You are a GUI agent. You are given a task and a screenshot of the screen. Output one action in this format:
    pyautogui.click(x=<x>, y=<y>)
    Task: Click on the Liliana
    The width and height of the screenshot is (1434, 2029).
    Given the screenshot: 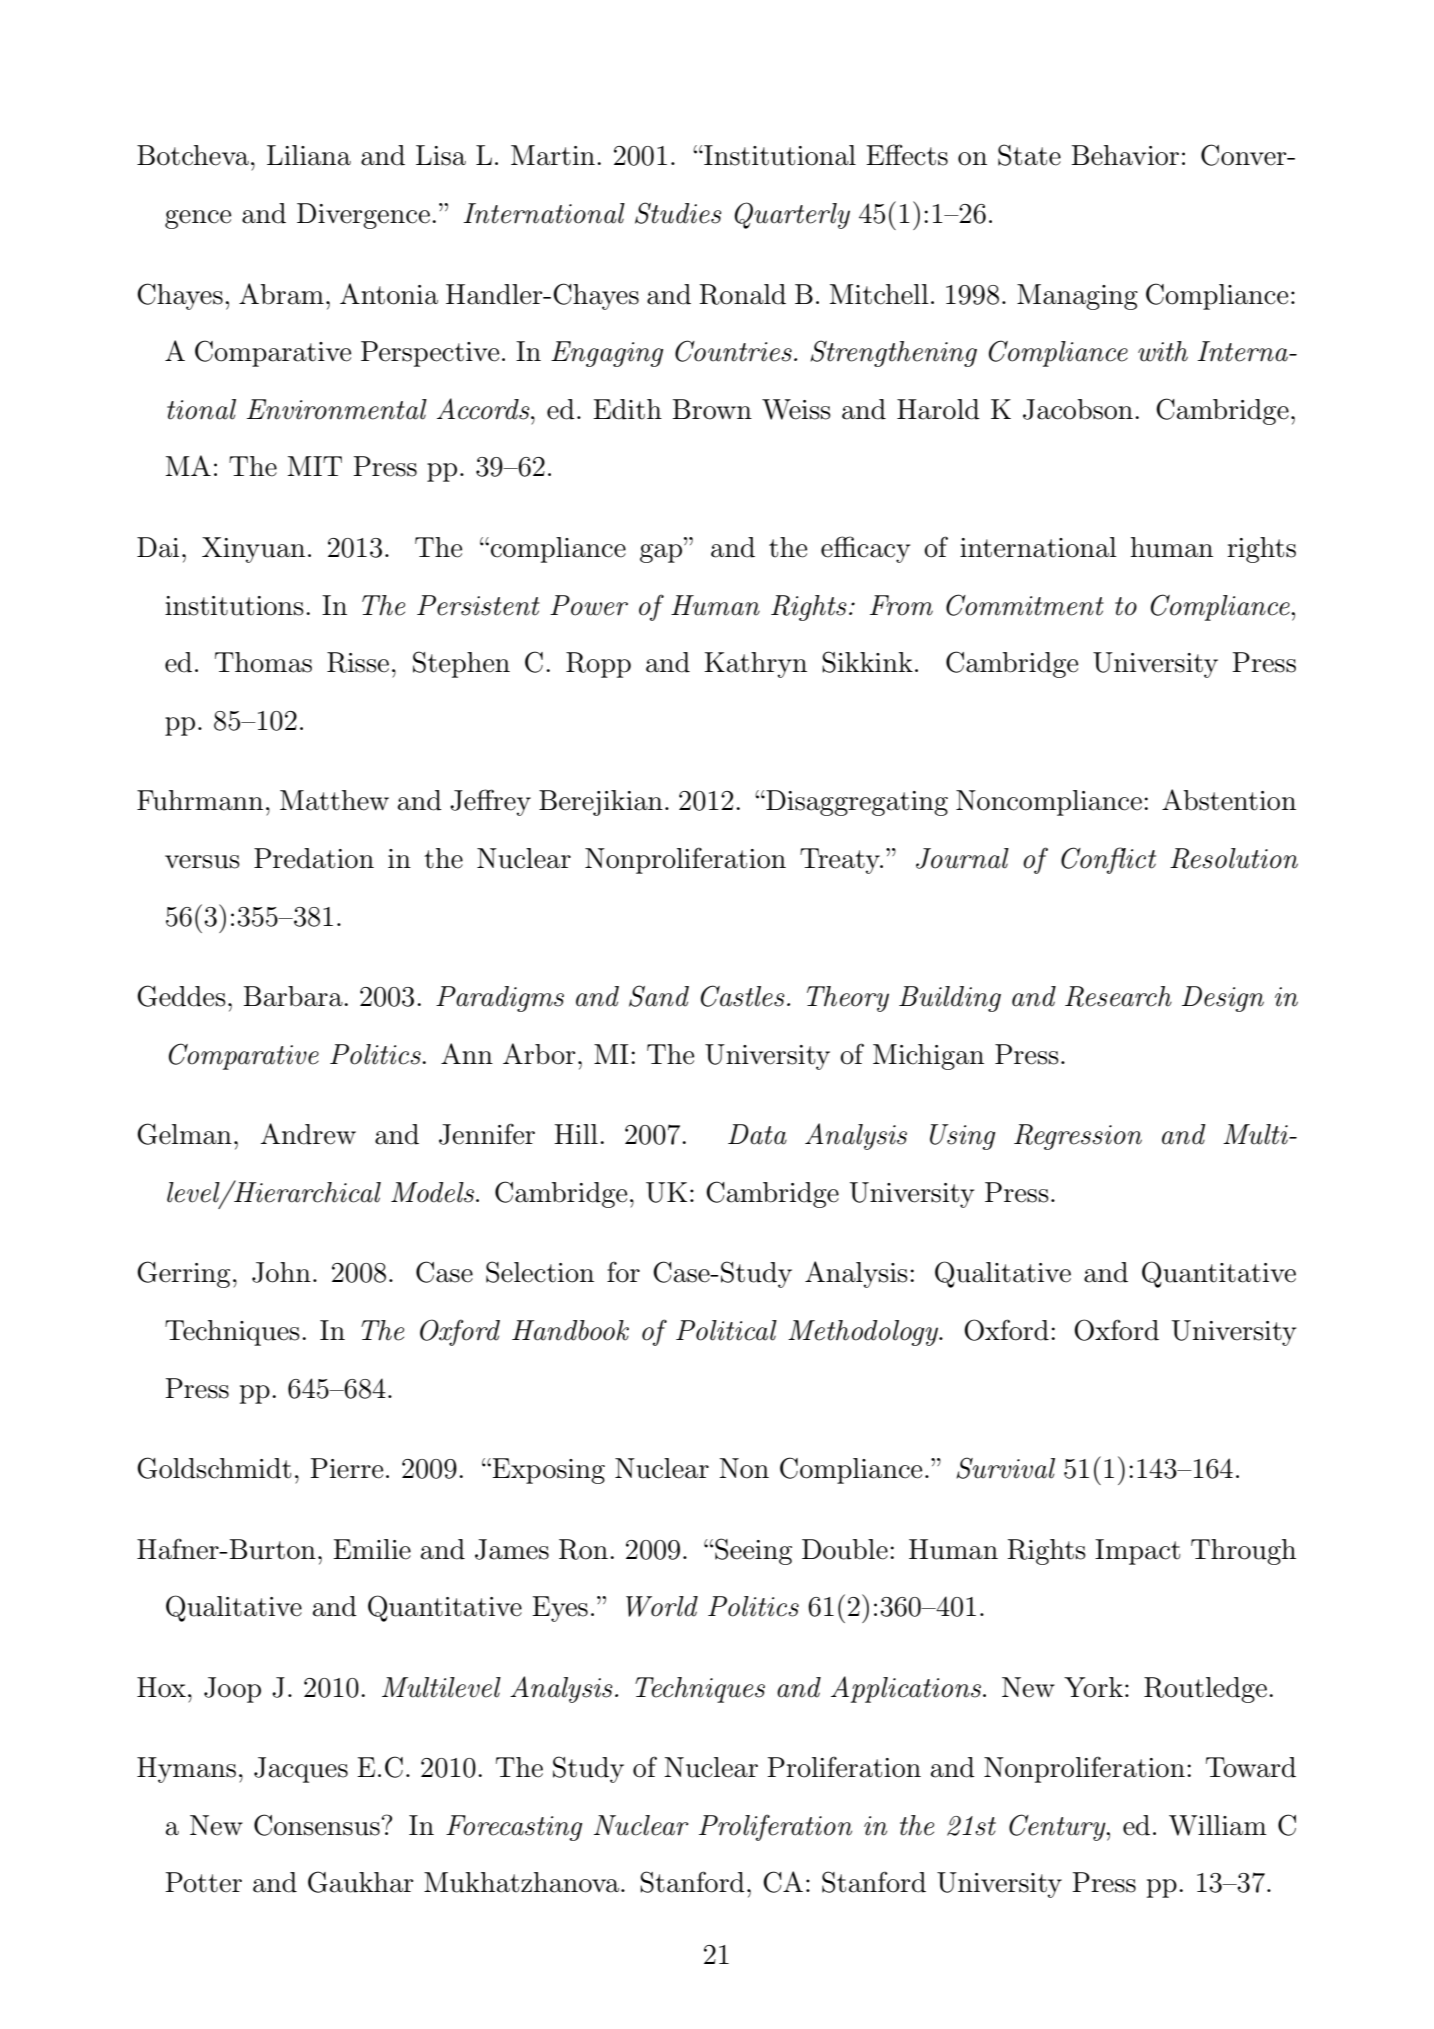 What is the action you would take?
    pyautogui.click(x=309, y=155)
